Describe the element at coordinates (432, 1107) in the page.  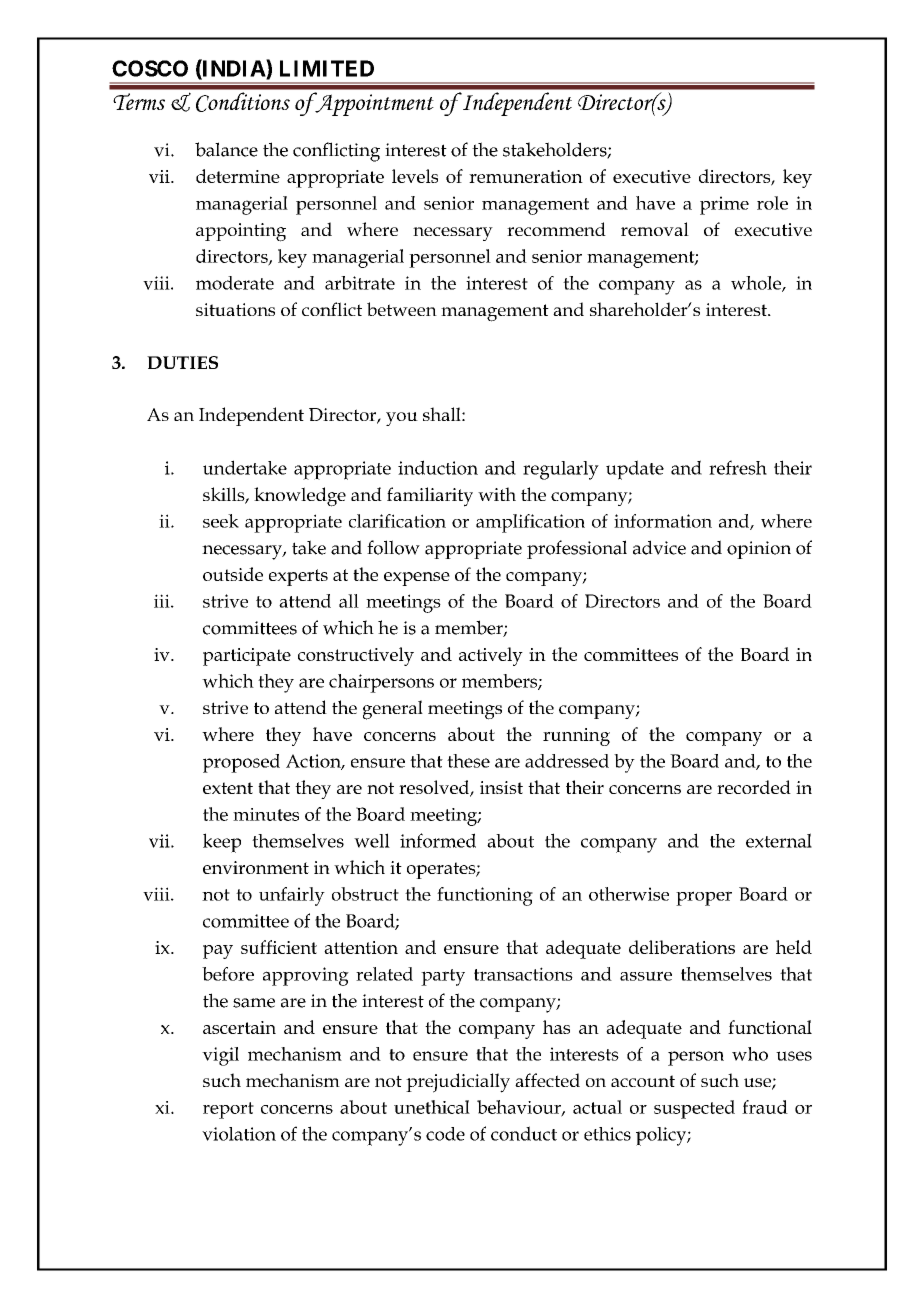
I see `unethical` at that location.
